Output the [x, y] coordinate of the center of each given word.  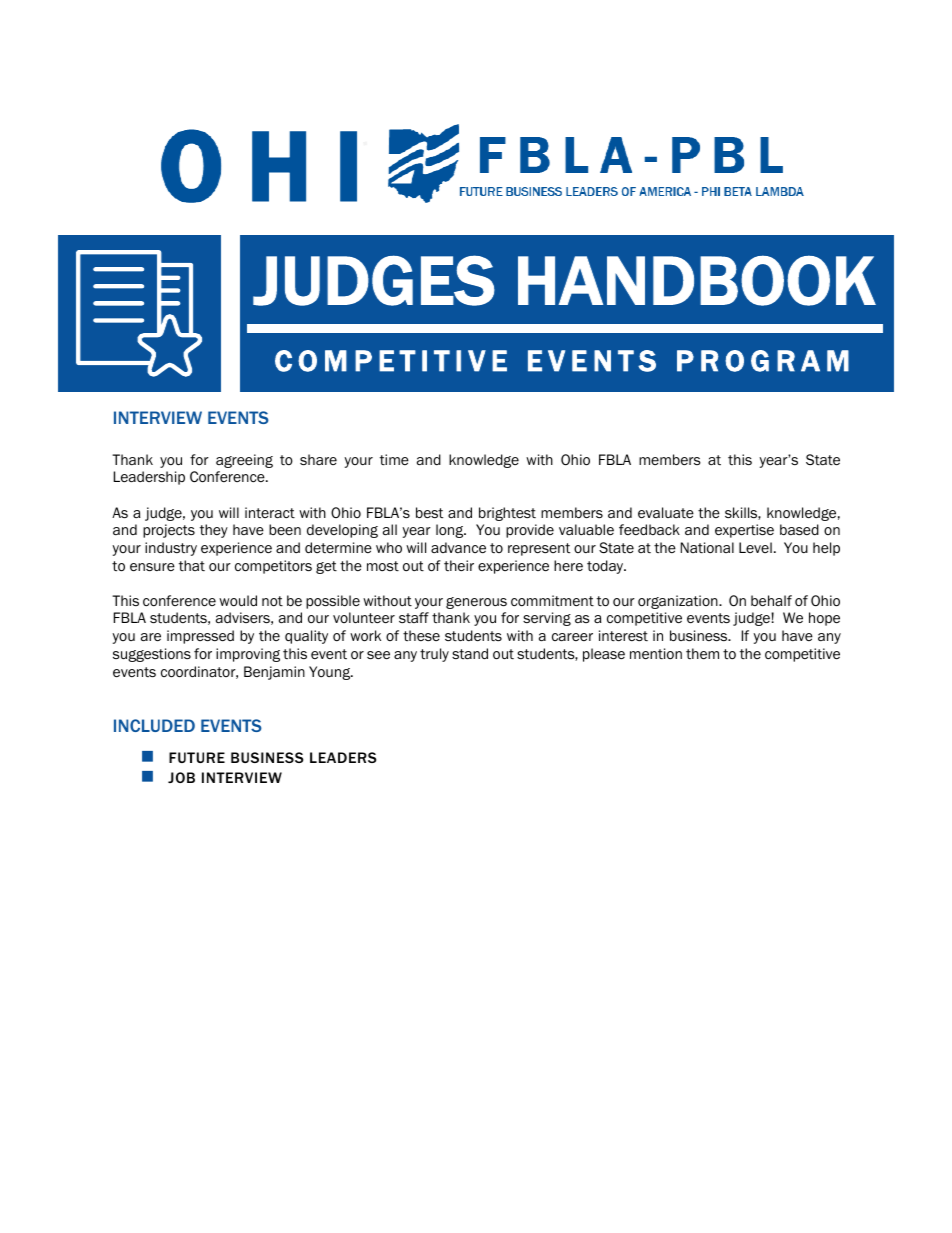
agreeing [244, 461]
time [394, 460]
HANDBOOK [697, 280]
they [213, 531]
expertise [744, 531]
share [318, 459]
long [451, 531]
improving [248, 655]
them [702, 654]
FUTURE [197, 757]
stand [470, 653]
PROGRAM [763, 361]
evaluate [666, 513]
